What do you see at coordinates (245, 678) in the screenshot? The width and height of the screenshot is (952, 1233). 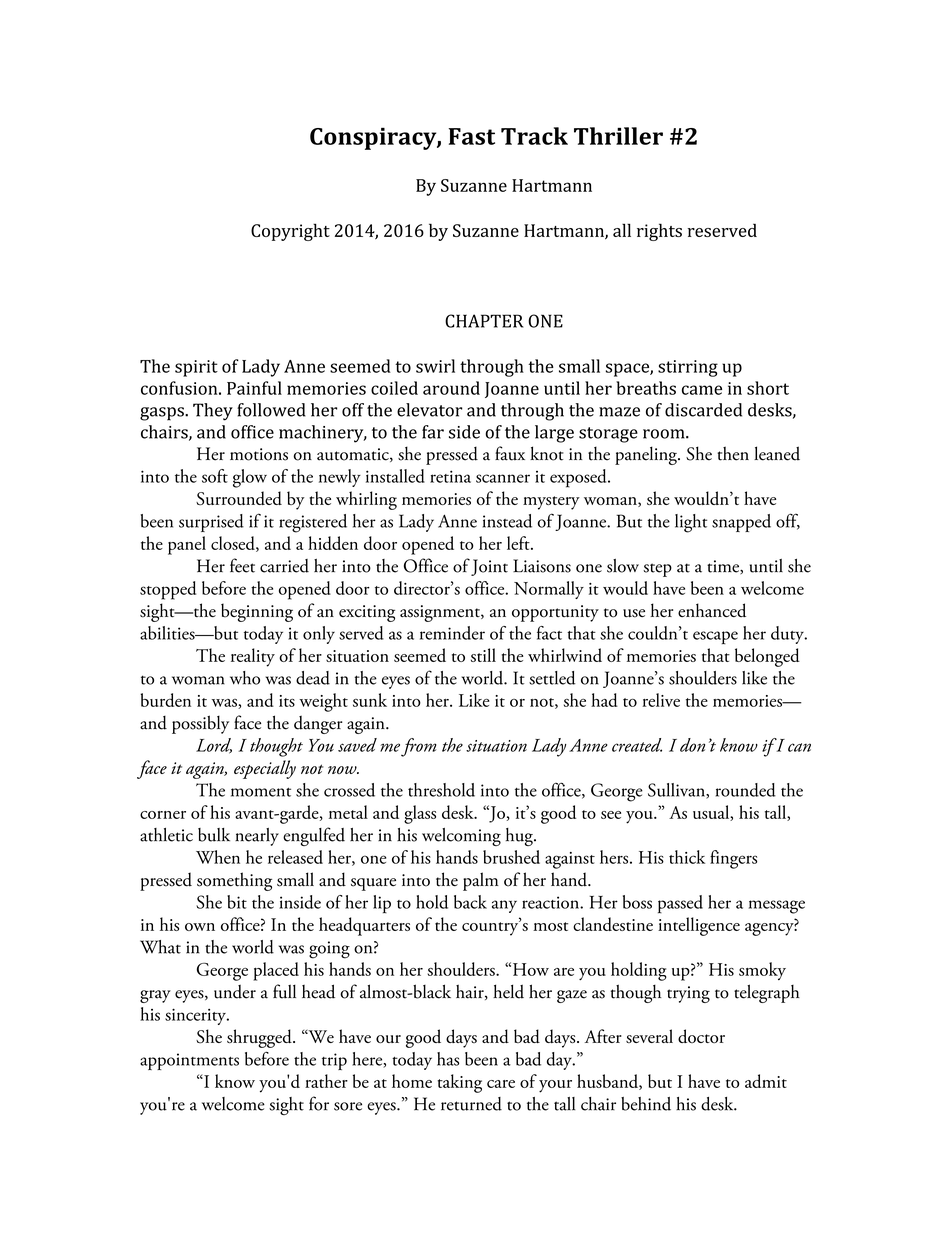 I see `who` at bounding box center [245, 678].
